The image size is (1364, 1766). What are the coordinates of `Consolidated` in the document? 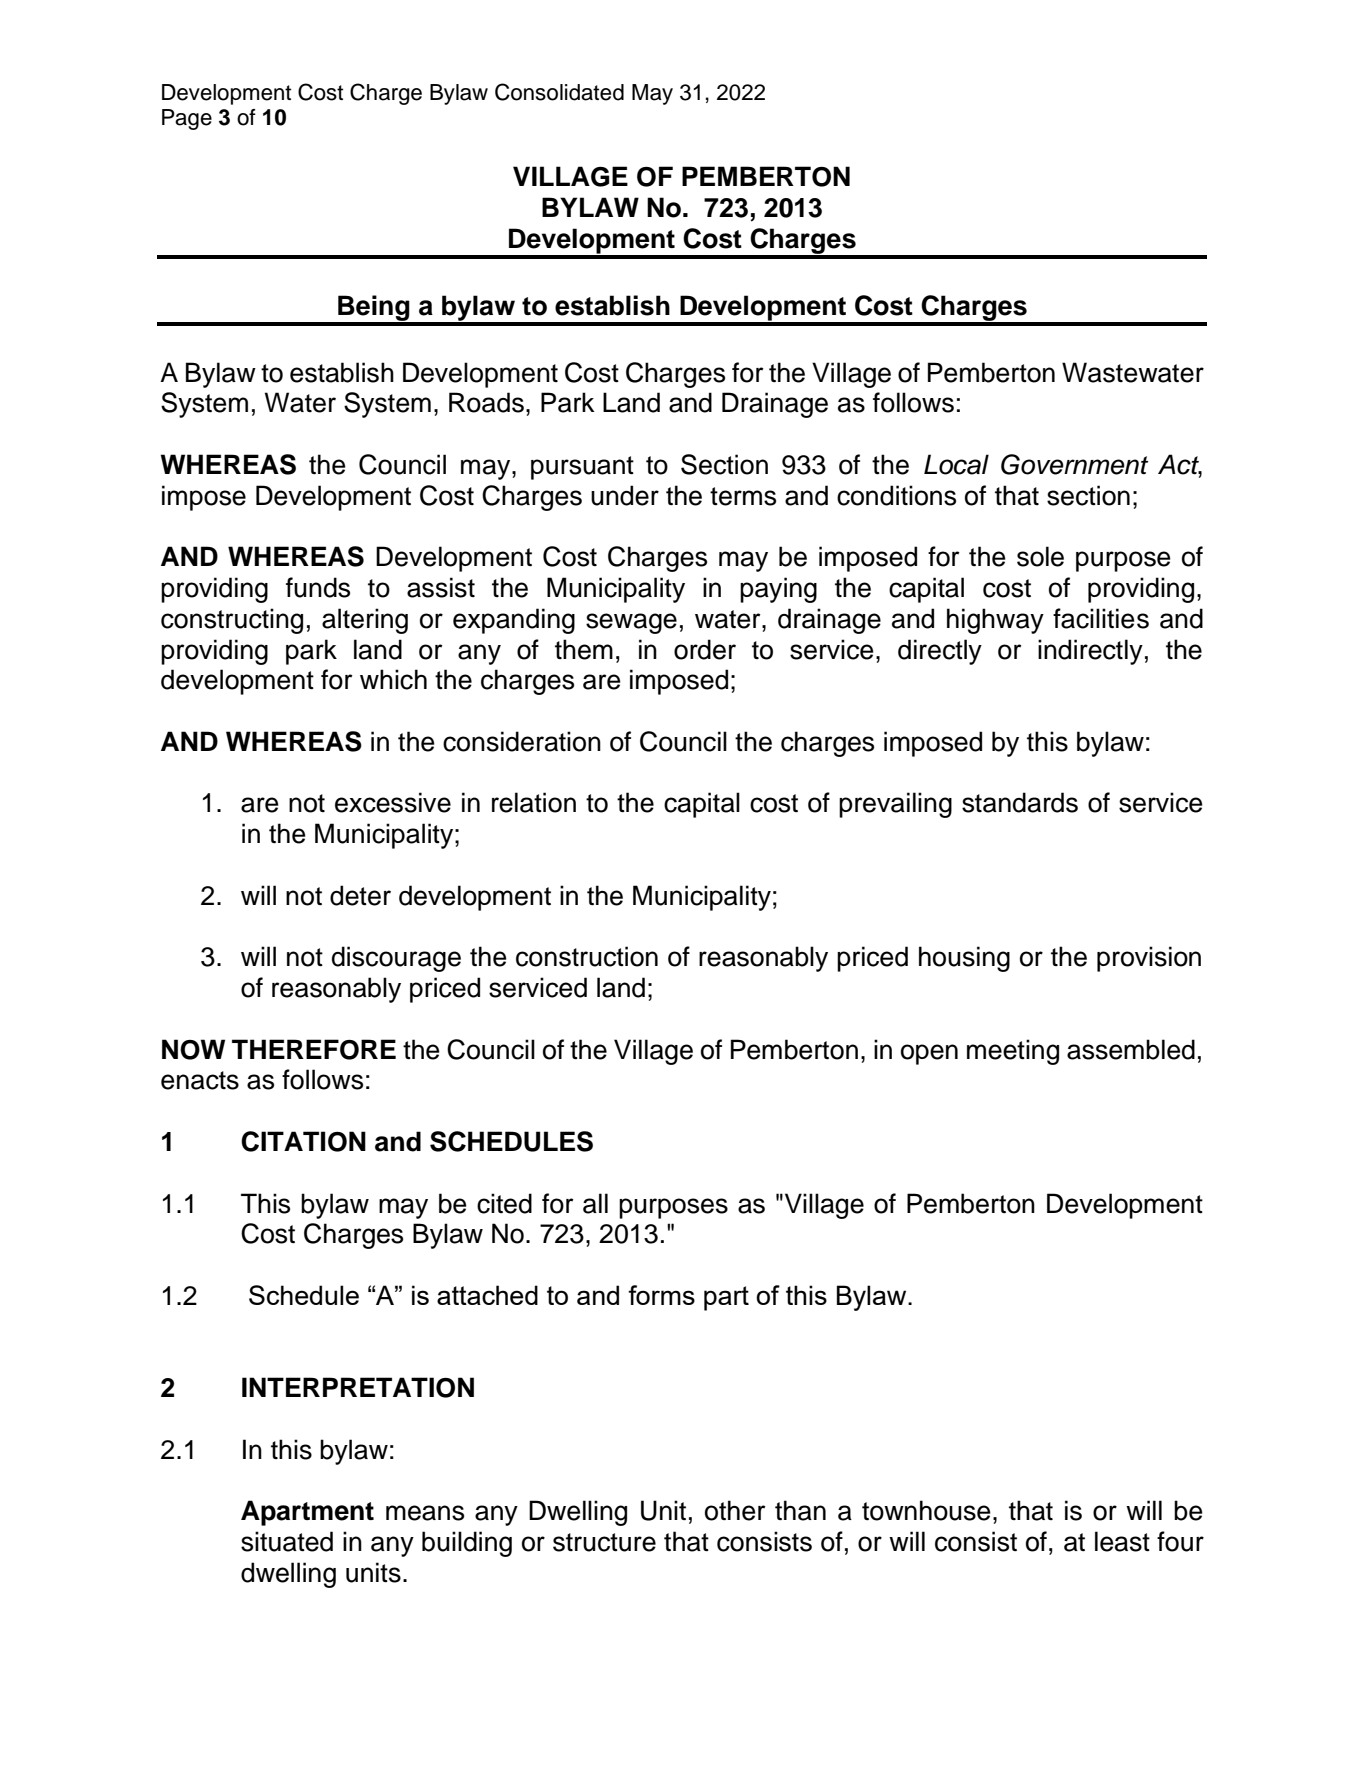 It's located at (559, 92).
